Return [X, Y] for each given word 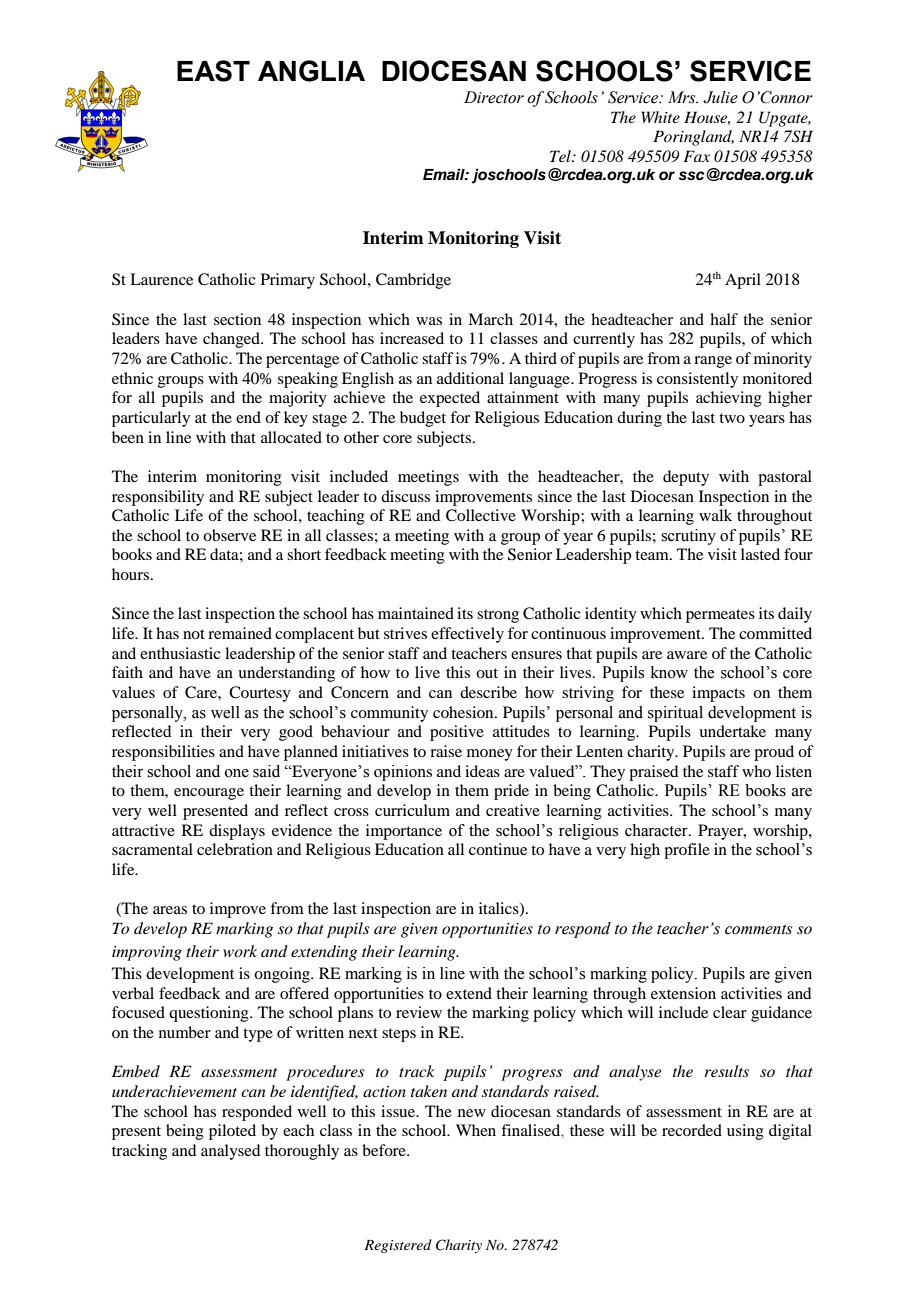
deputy [686, 478]
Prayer [721, 832]
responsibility [158, 498]
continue [498, 849]
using [745, 1132]
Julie [720, 97]
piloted [232, 1132]
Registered [398, 1246]
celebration [235, 849]
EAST [213, 71]
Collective [481, 515]
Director [494, 97]
